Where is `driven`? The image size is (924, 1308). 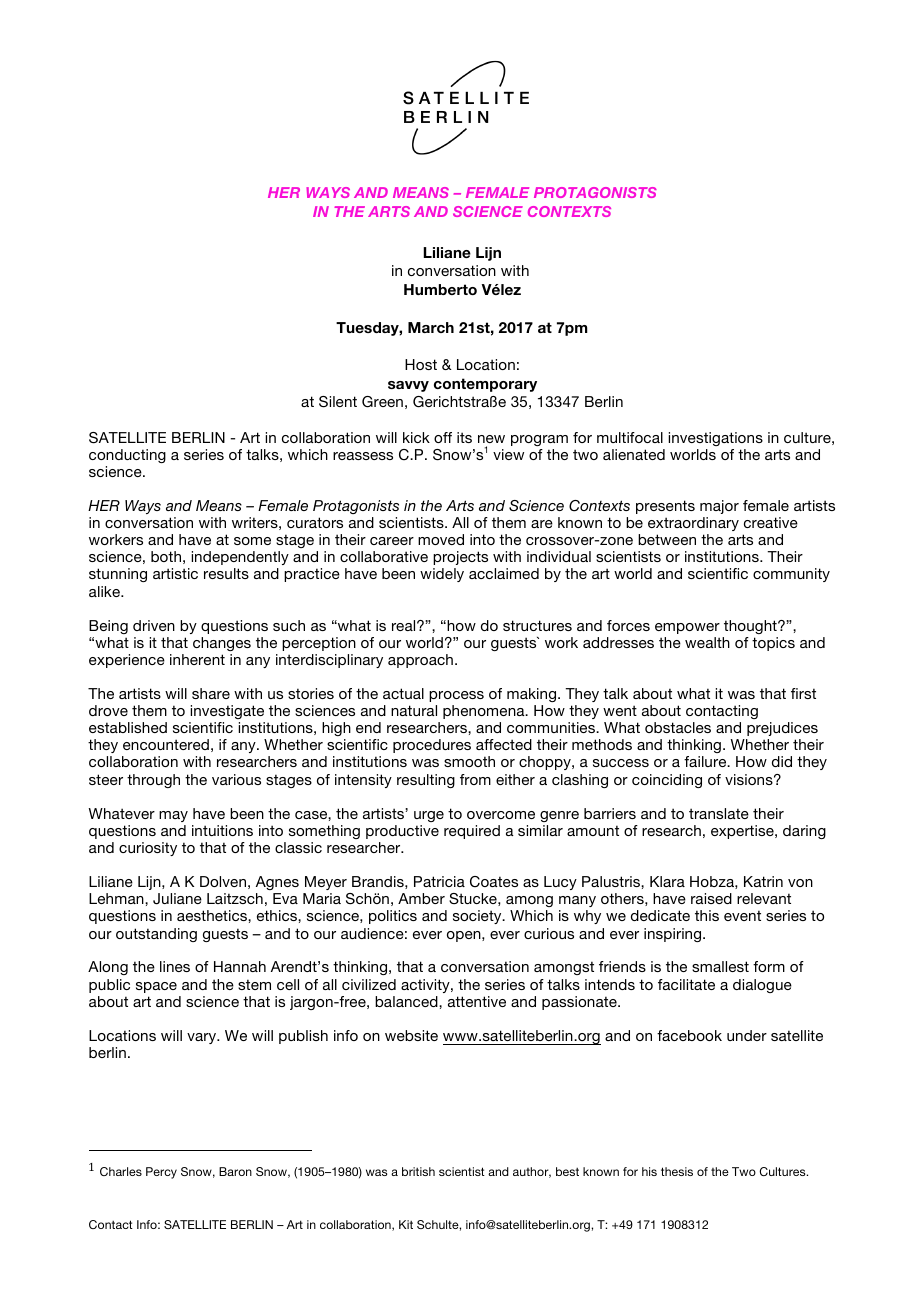 driven is located at coordinates (154, 625).
